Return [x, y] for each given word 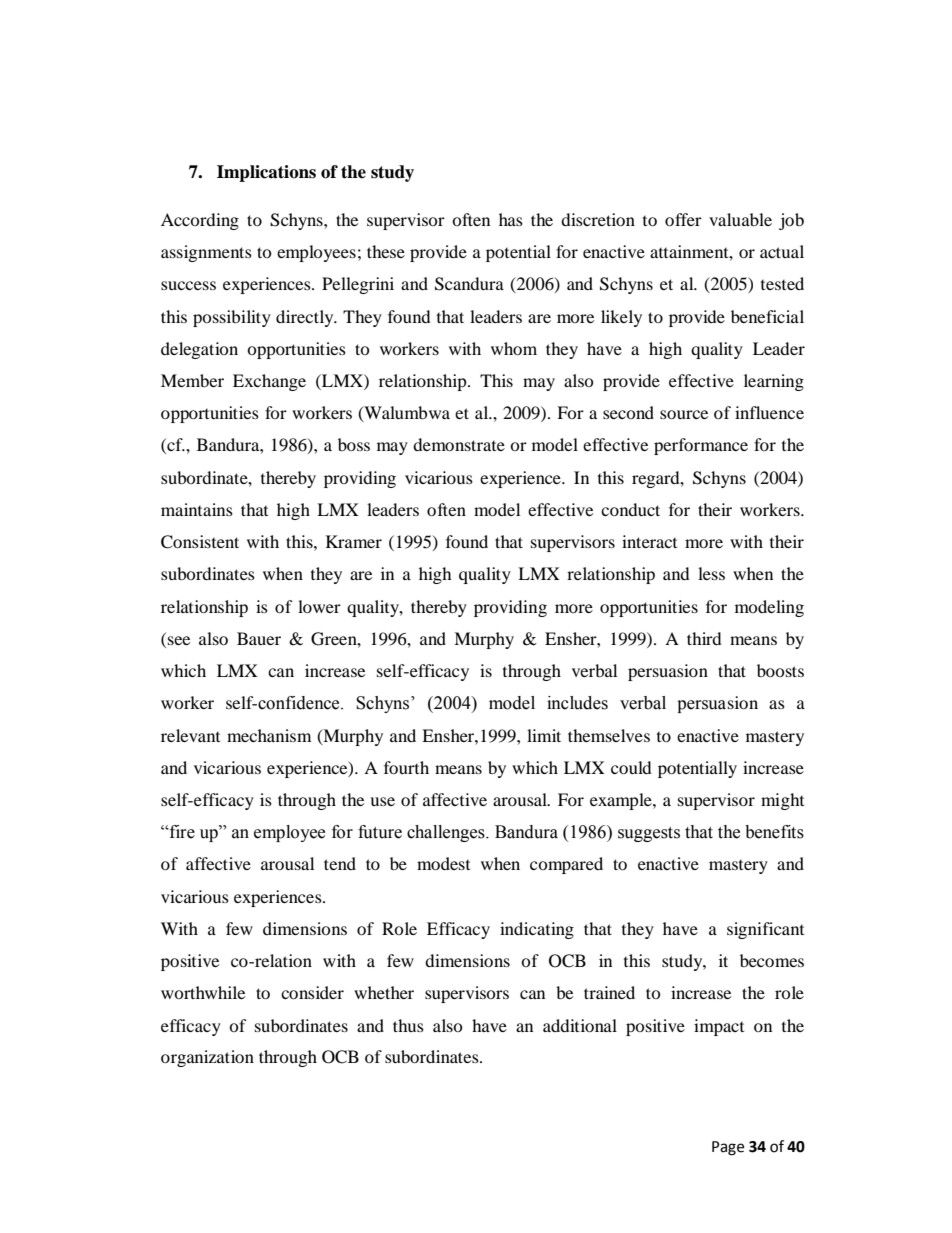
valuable [740, 219]
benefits [774, 832]
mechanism [269, 735]
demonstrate [459, 444]
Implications [266, 173]
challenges [447, 833]
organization [207, 1058]
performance [701, 446]
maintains [197, 509]
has [511, 219]
